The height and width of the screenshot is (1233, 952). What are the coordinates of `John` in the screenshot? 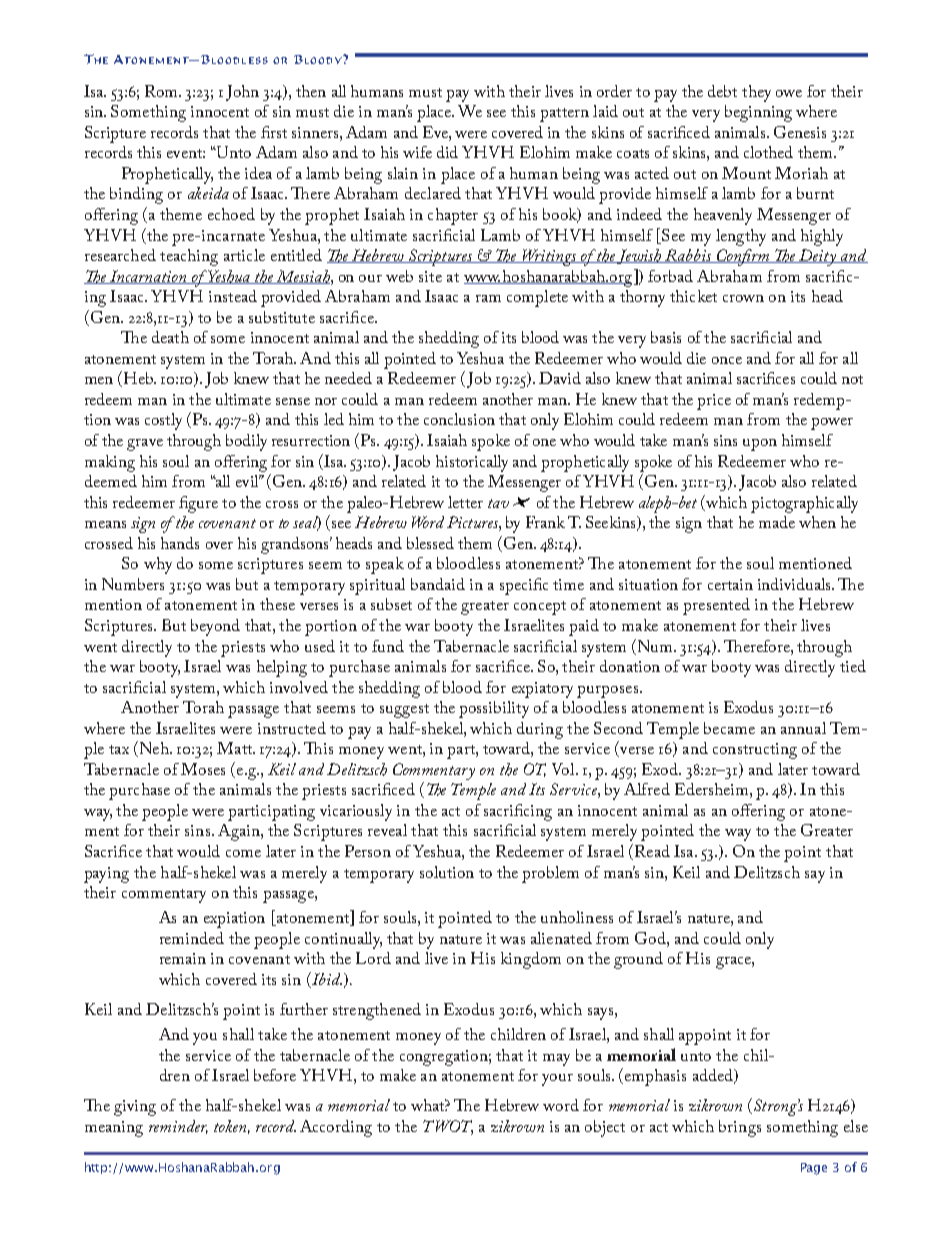 It's located at (242, 93).
